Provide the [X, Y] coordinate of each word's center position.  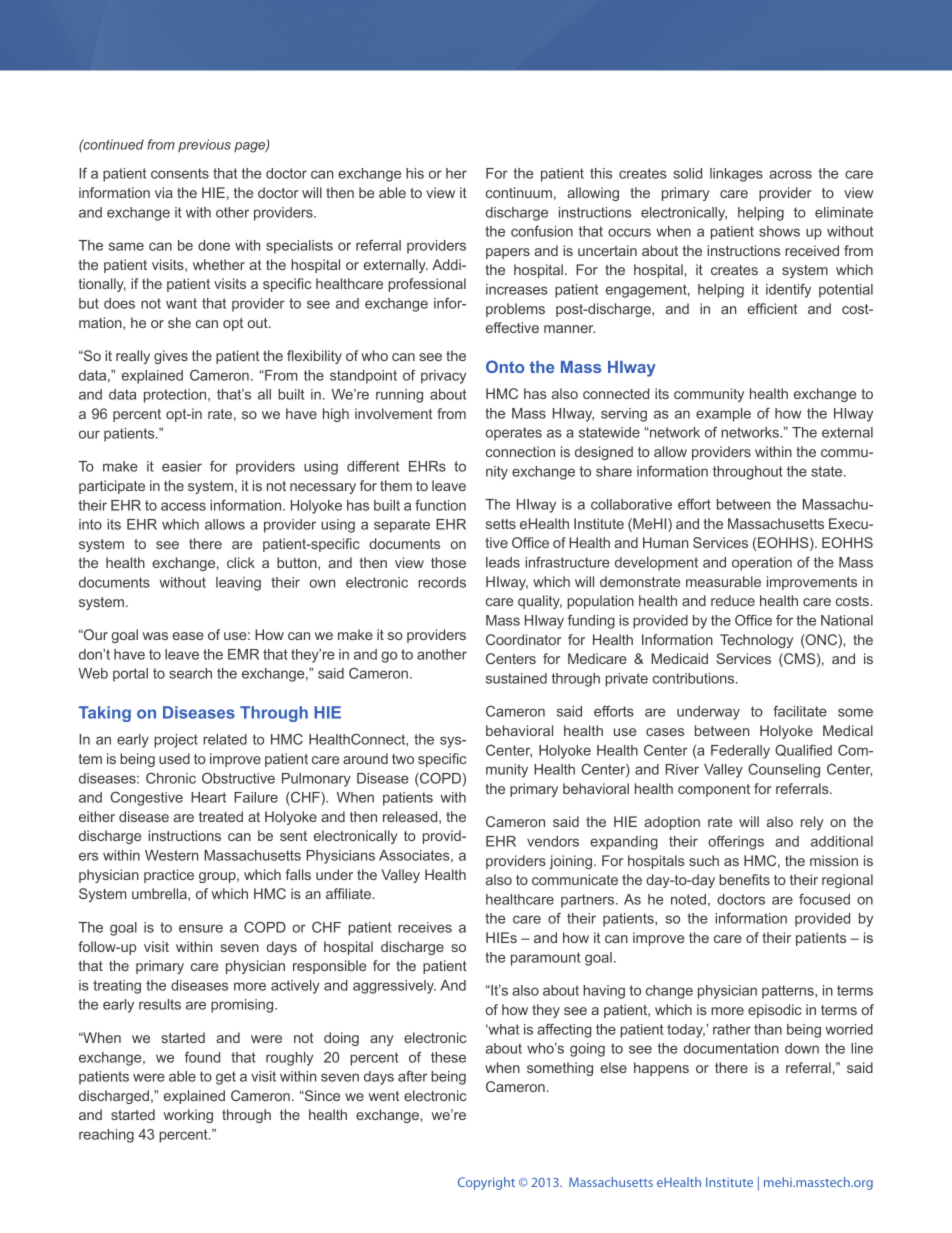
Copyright [486, 1183]
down [802, 1048]
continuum [519, 192]
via [164, 192]
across [790, 174]
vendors [553, 841]
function [440, 505]
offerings [736, 843]
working [188, 1116]
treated [221, 816]
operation [762, 564]
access [183, 506]
